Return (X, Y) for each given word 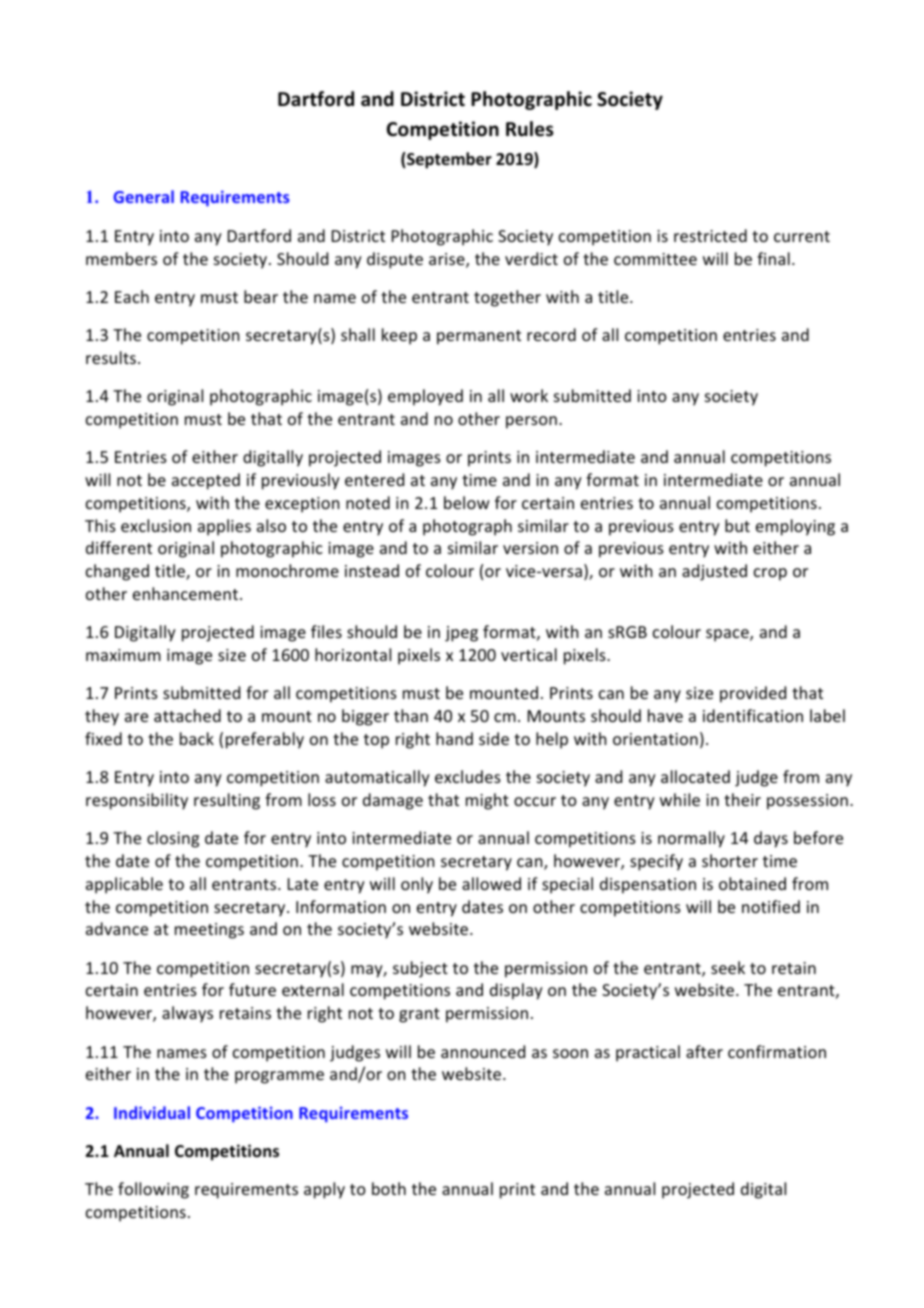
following (153, 1190)
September (448, 160)
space (728, 635)
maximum (123, 655)
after (704, 1051)
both (389, 1188)
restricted (710, 235)
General (143, 196)
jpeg (461, 634)
